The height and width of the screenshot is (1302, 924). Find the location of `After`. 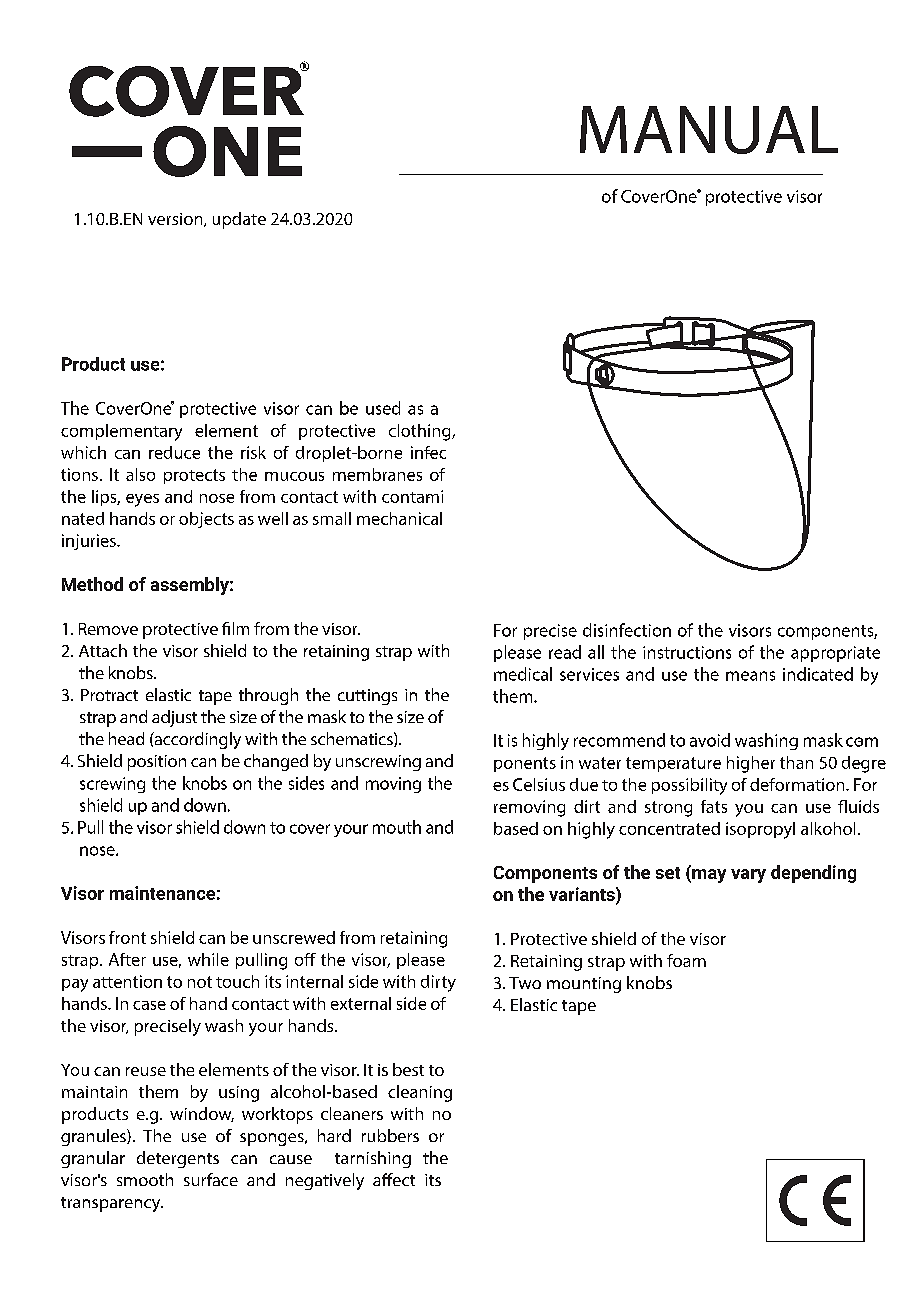

After is located at coordinates (127, 959).
